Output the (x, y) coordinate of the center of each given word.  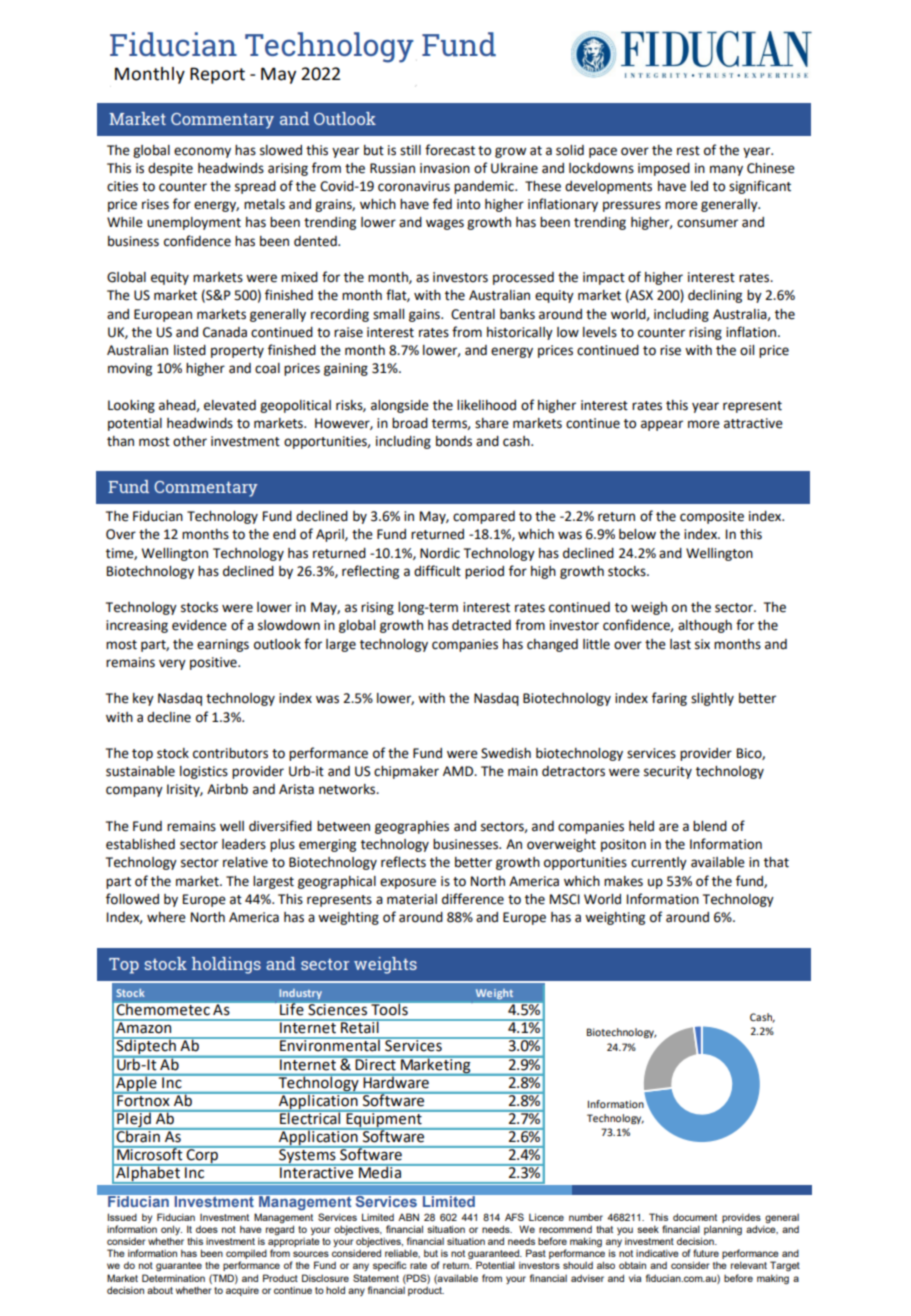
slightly (712, 699)
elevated (230, 405)
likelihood (486, 405)
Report (217, 75)
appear (662, 425)
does (207, 1229)
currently (659, 863)
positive (214, 663)
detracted (481, 625)
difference (473, 899)
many (726, 170)
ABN (408, 1217)
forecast (450, 150)
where (166, 917)
